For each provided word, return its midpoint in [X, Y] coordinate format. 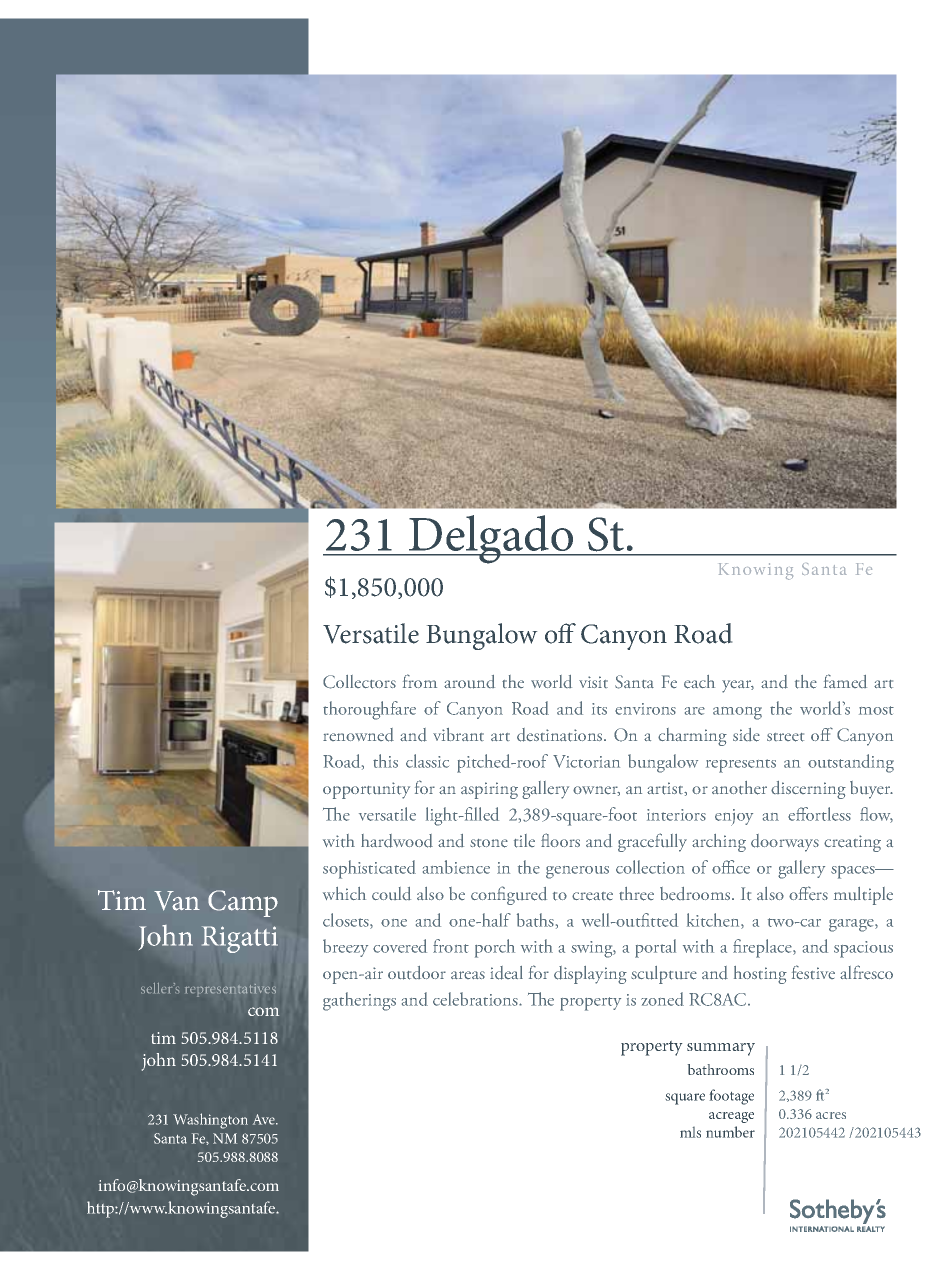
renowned [358, 735]
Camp [243, 903]
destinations [561, 735]
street [785, 737]
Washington [210, 1121]
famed [845, 681]
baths [535, 920]
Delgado [491, 539]
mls [690, 1132]
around [469, 682]
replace [768, 948]
